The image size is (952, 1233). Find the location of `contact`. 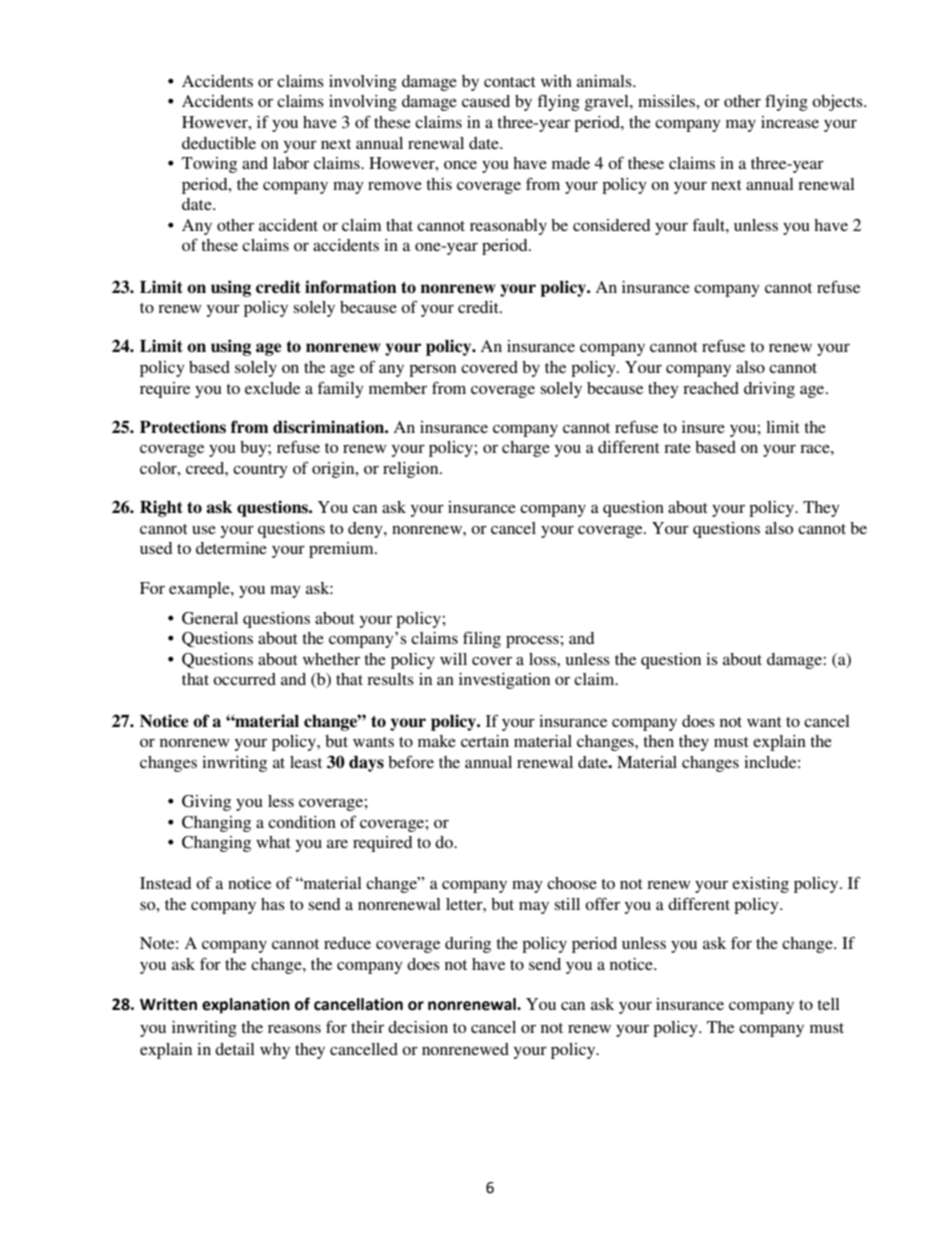

contact is located at coordinates (509, 82).
